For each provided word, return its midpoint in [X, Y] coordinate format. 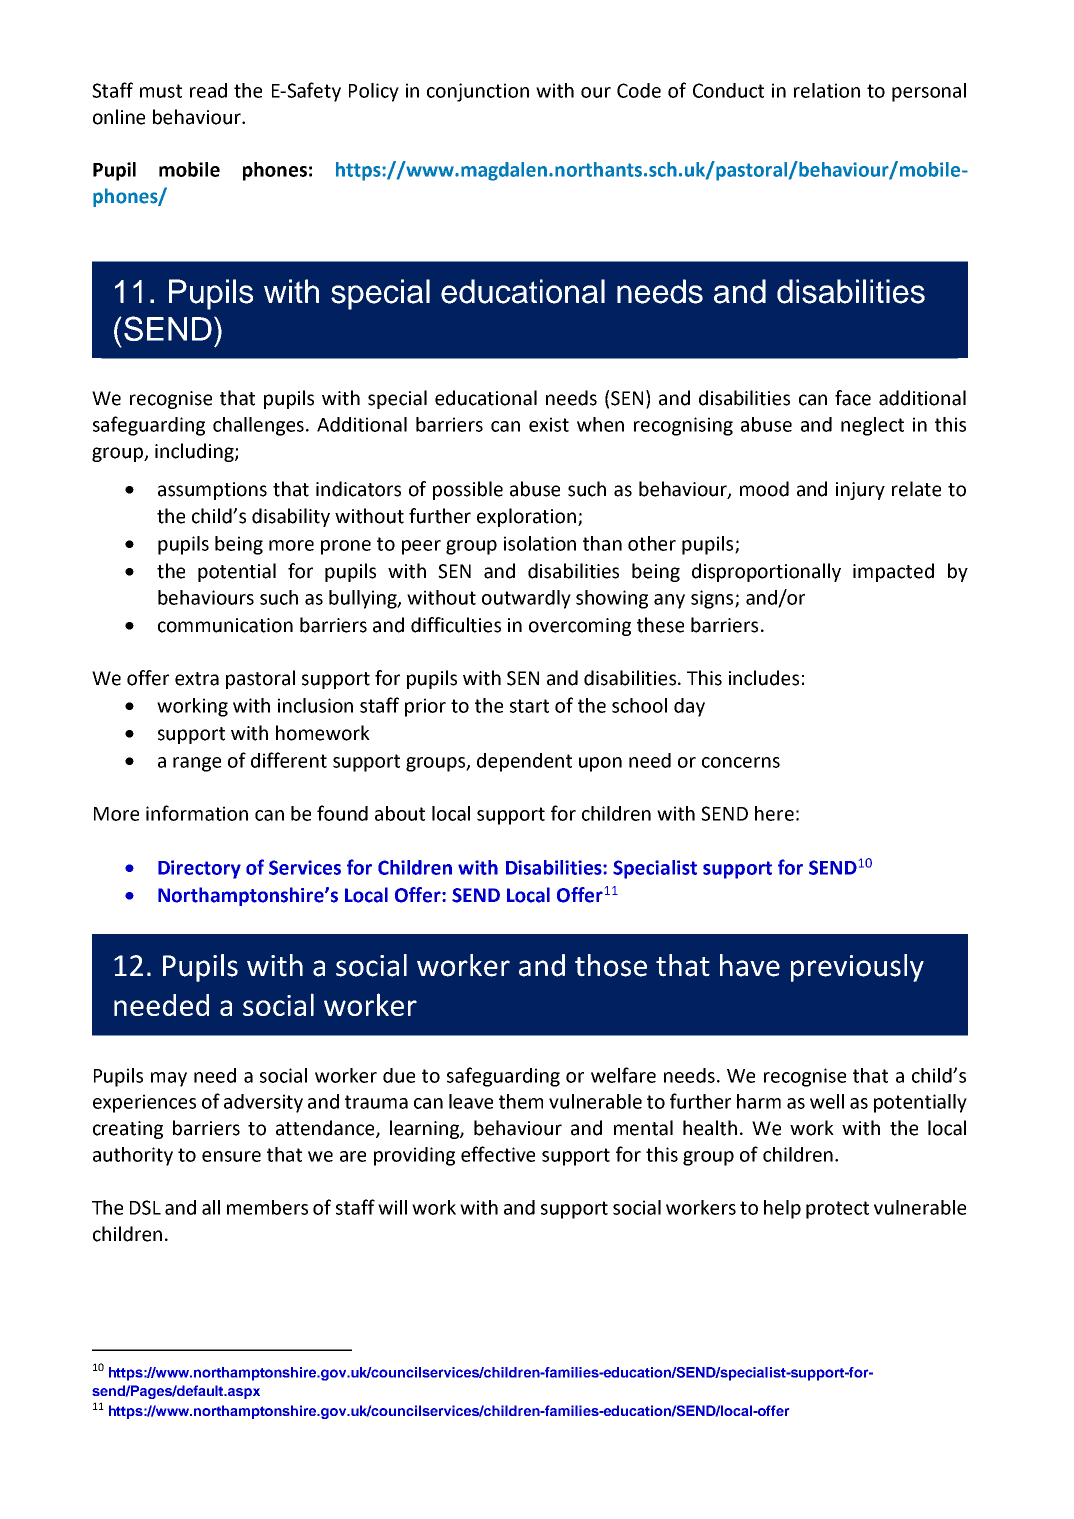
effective [498, 1154]
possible [468, 490]
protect [837, 1210]
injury [860, 491]
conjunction [478, 92]
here [774, 813]
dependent [524, 762]
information [197, 813]
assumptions [212, 491]
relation [827, 90]
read [208, 90]
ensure [231, 1156]
